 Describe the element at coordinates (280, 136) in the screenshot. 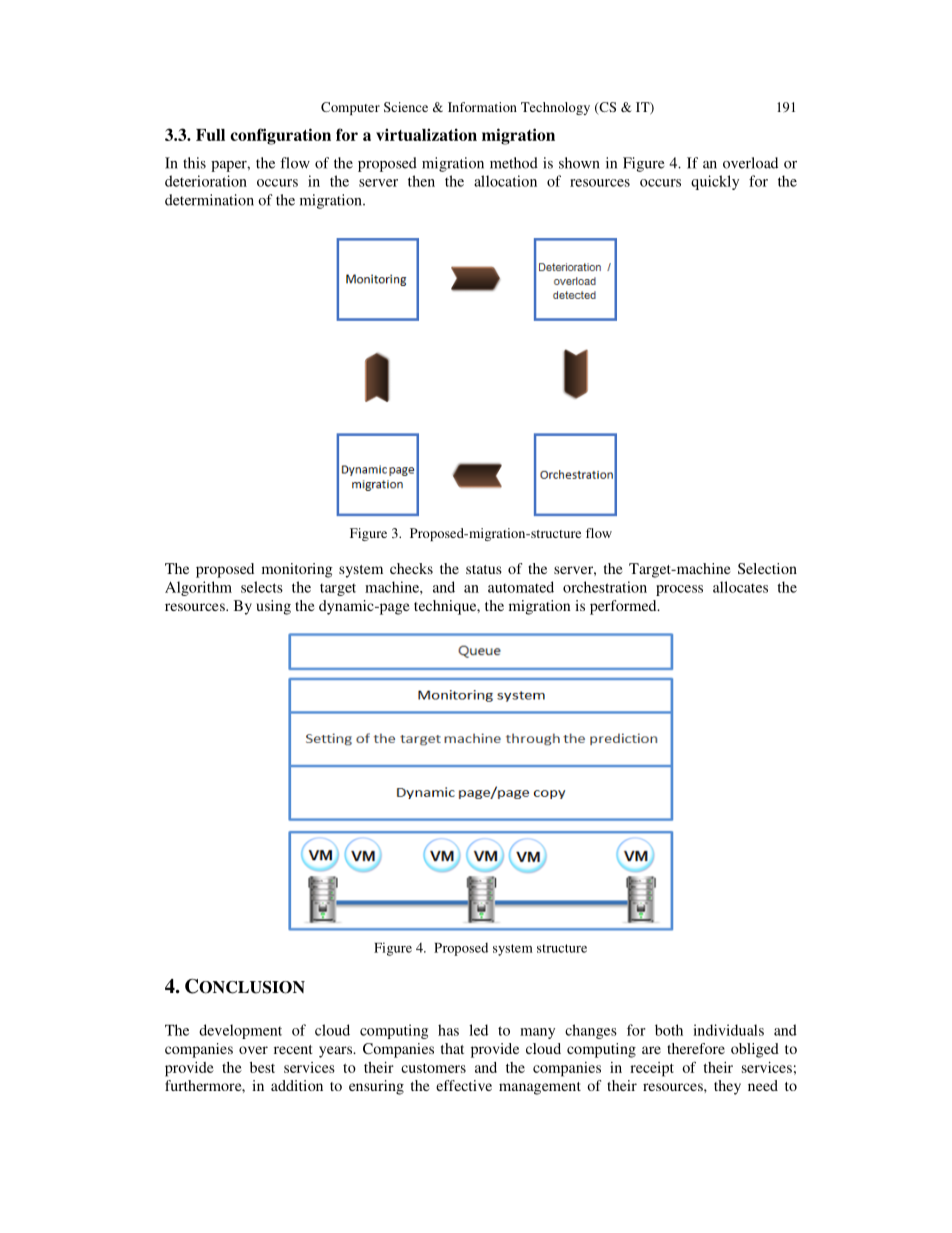

I see `configuration` at that location.
